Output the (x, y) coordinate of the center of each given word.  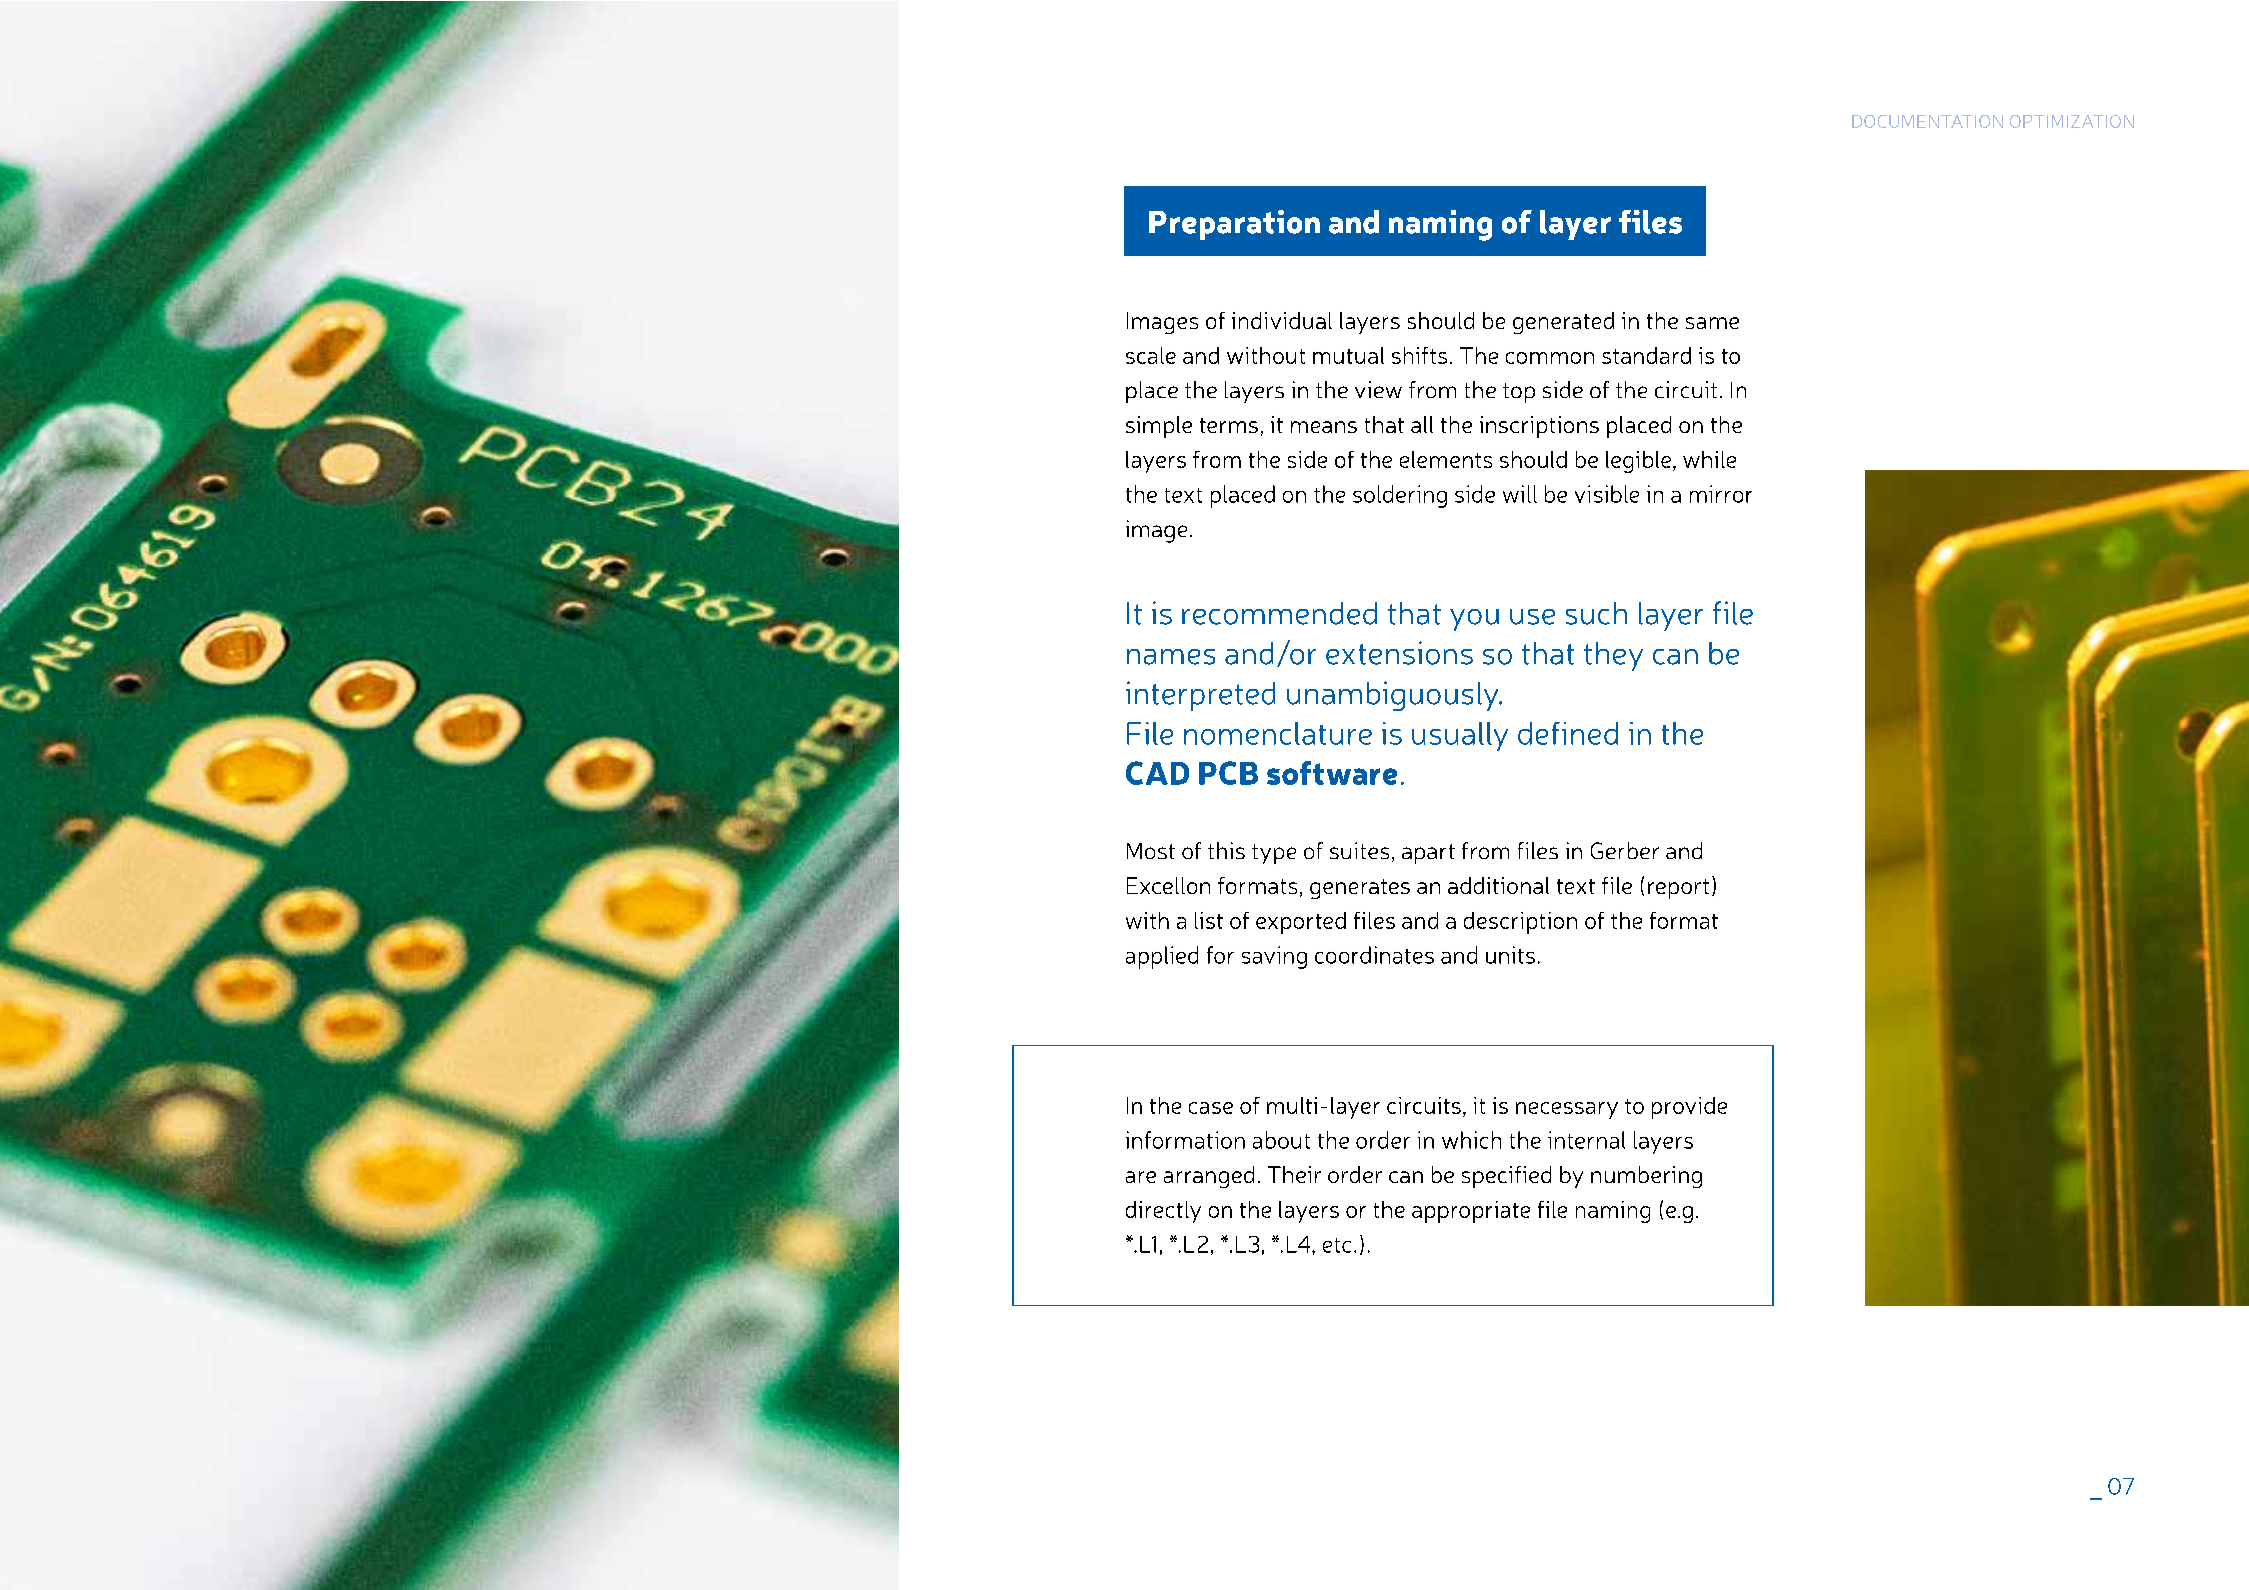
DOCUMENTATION (1927, 121)
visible (1607, 494)
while (1709, 459)
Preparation (1234, 225)
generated (1563, 323)
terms (1229, 425)
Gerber (1625, 850)
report (1678, 889)
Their (1294, 1174)
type (1274, 854)
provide (1689, 1108)
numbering (1646, 1177)
